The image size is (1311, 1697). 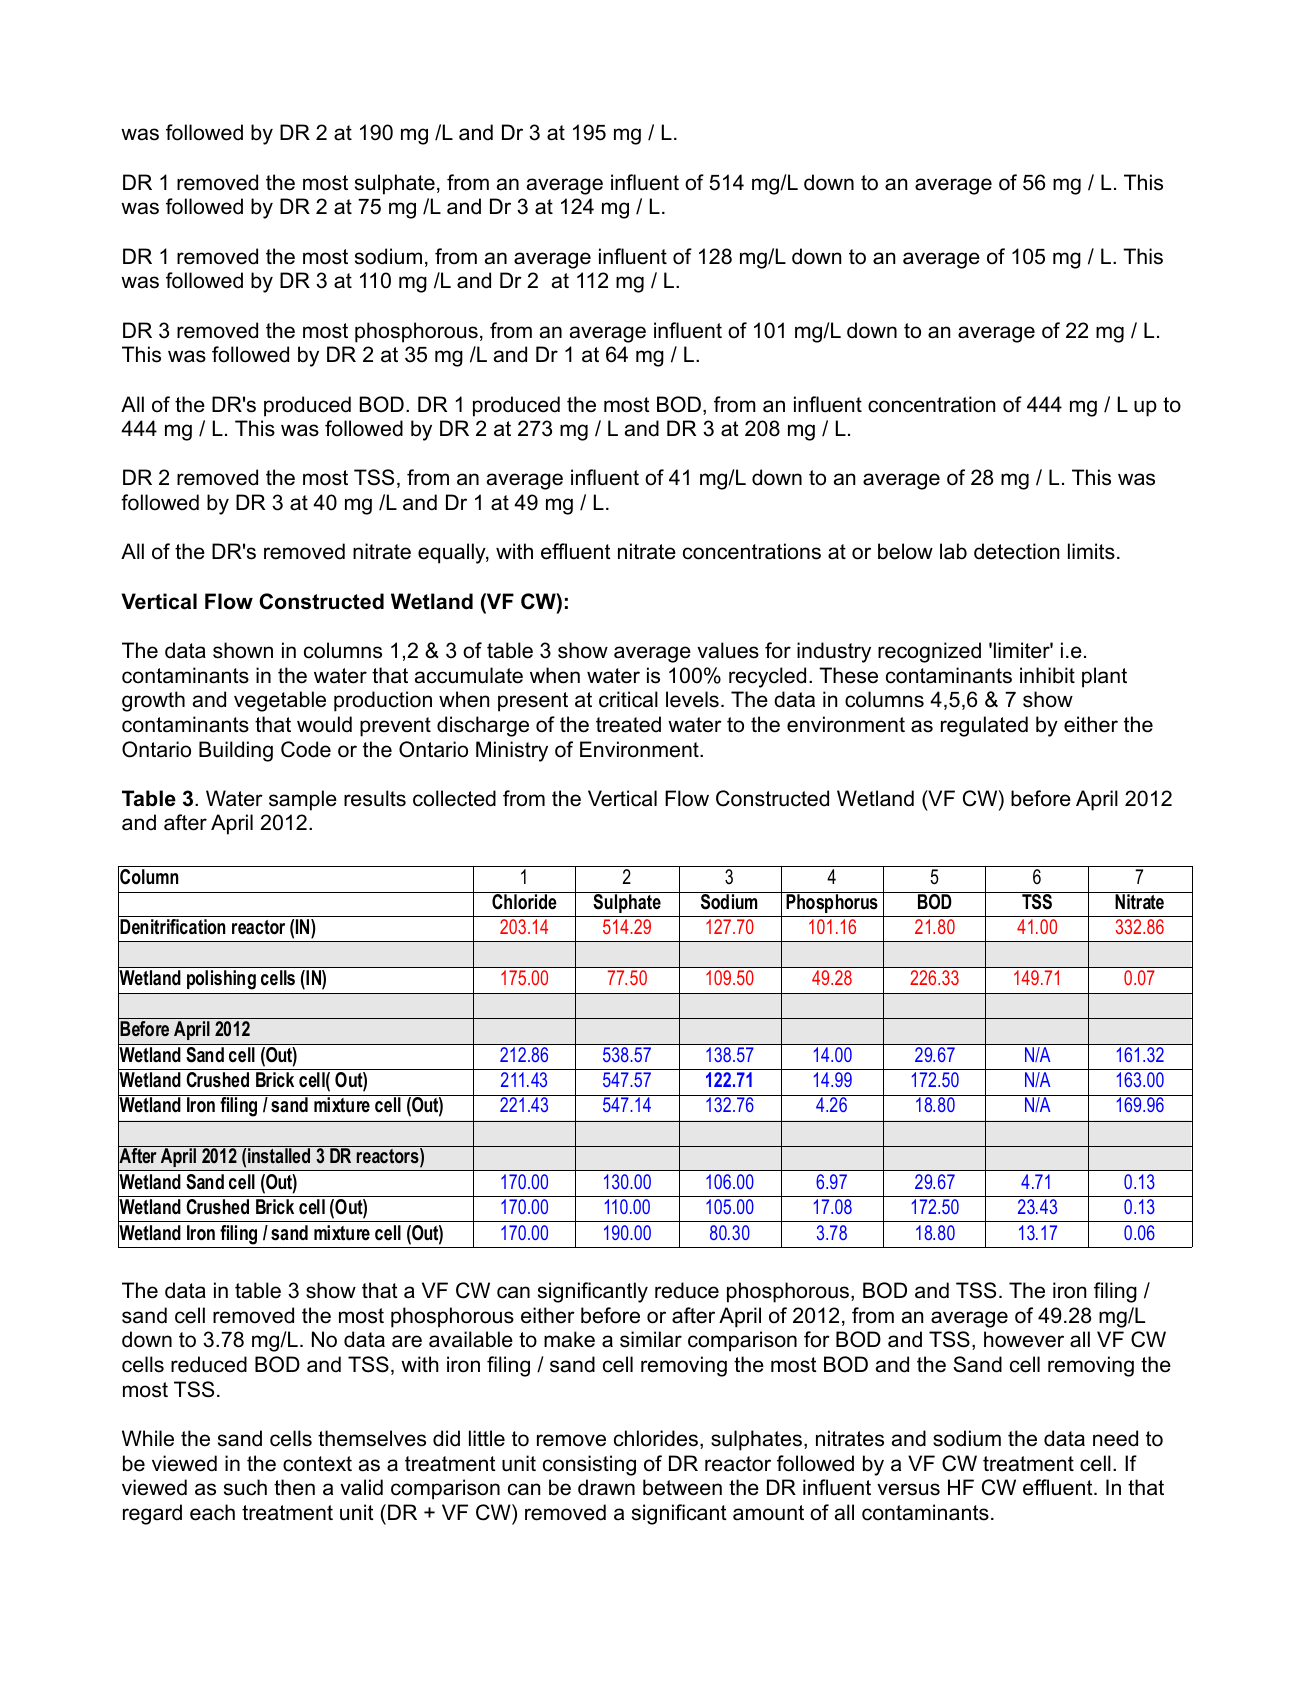 What do you see at coordinates (303, 800) in the screenshot?
I see `sample` at bounding box center [303, 800].
